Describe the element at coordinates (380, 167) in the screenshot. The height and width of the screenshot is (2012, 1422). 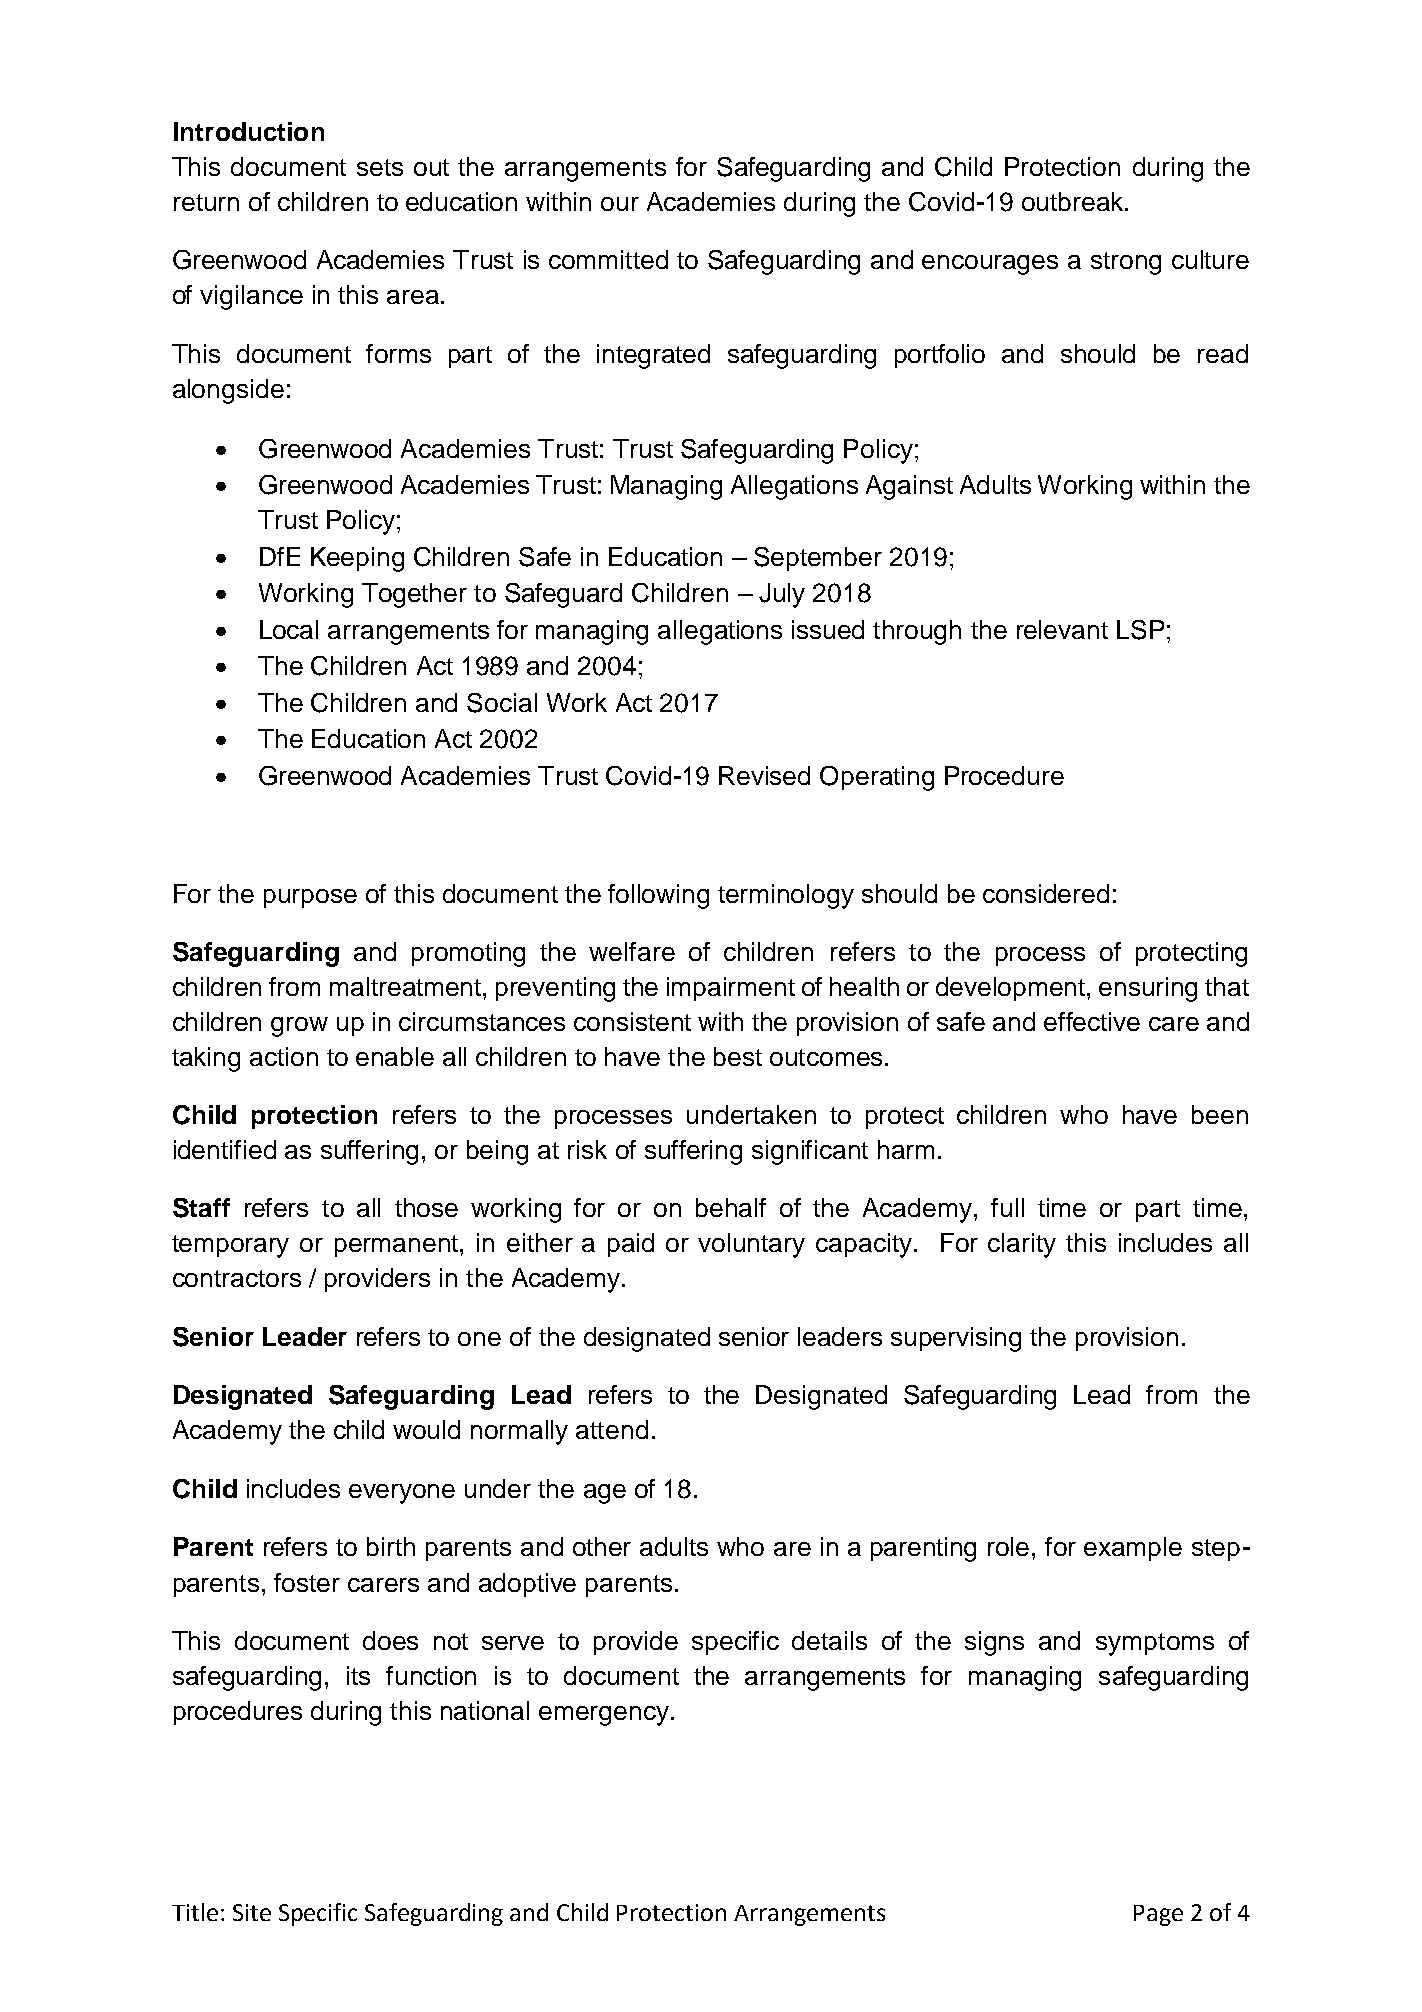
I see `sets` at that location.
